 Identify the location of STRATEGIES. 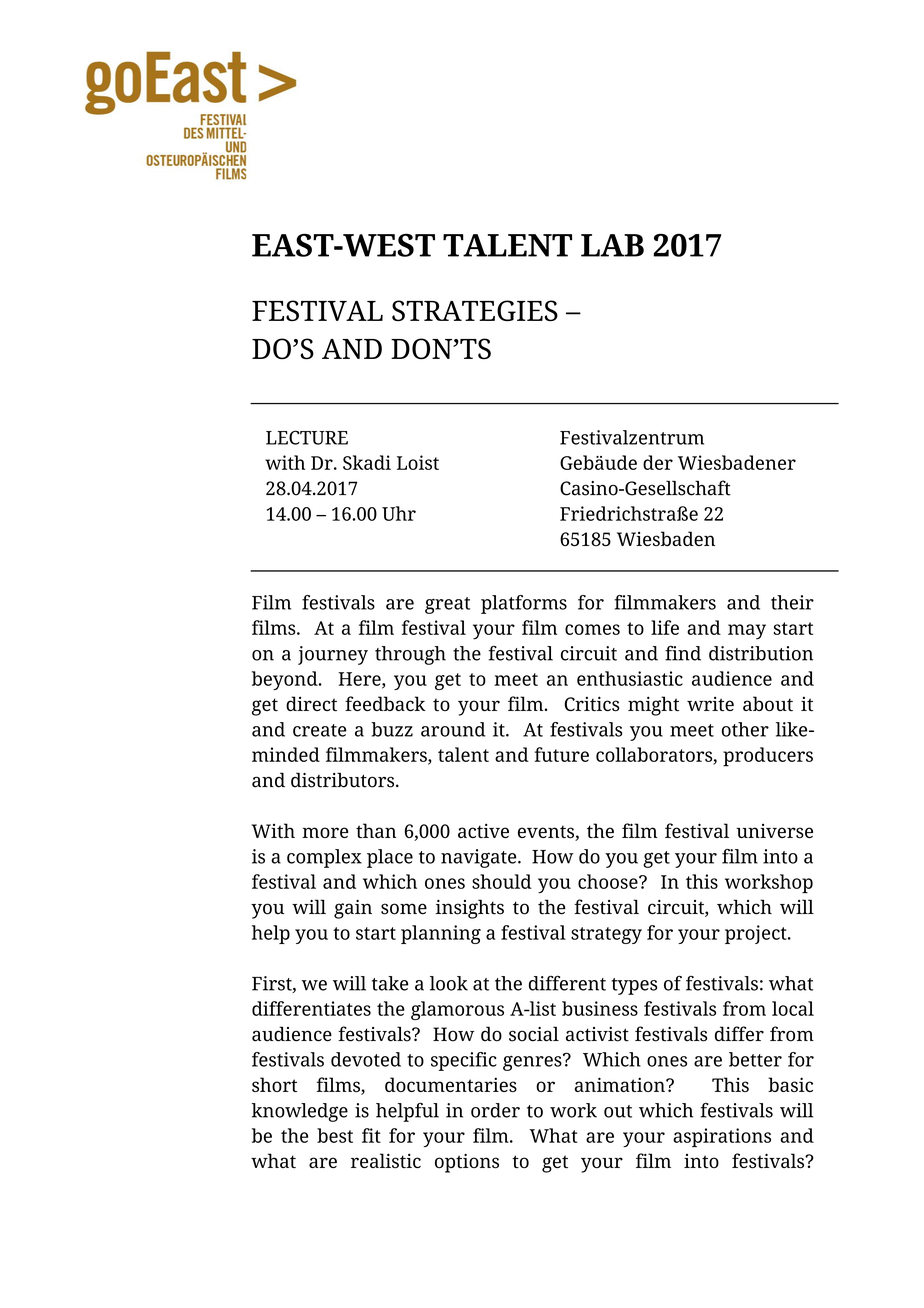
(475, 310).
